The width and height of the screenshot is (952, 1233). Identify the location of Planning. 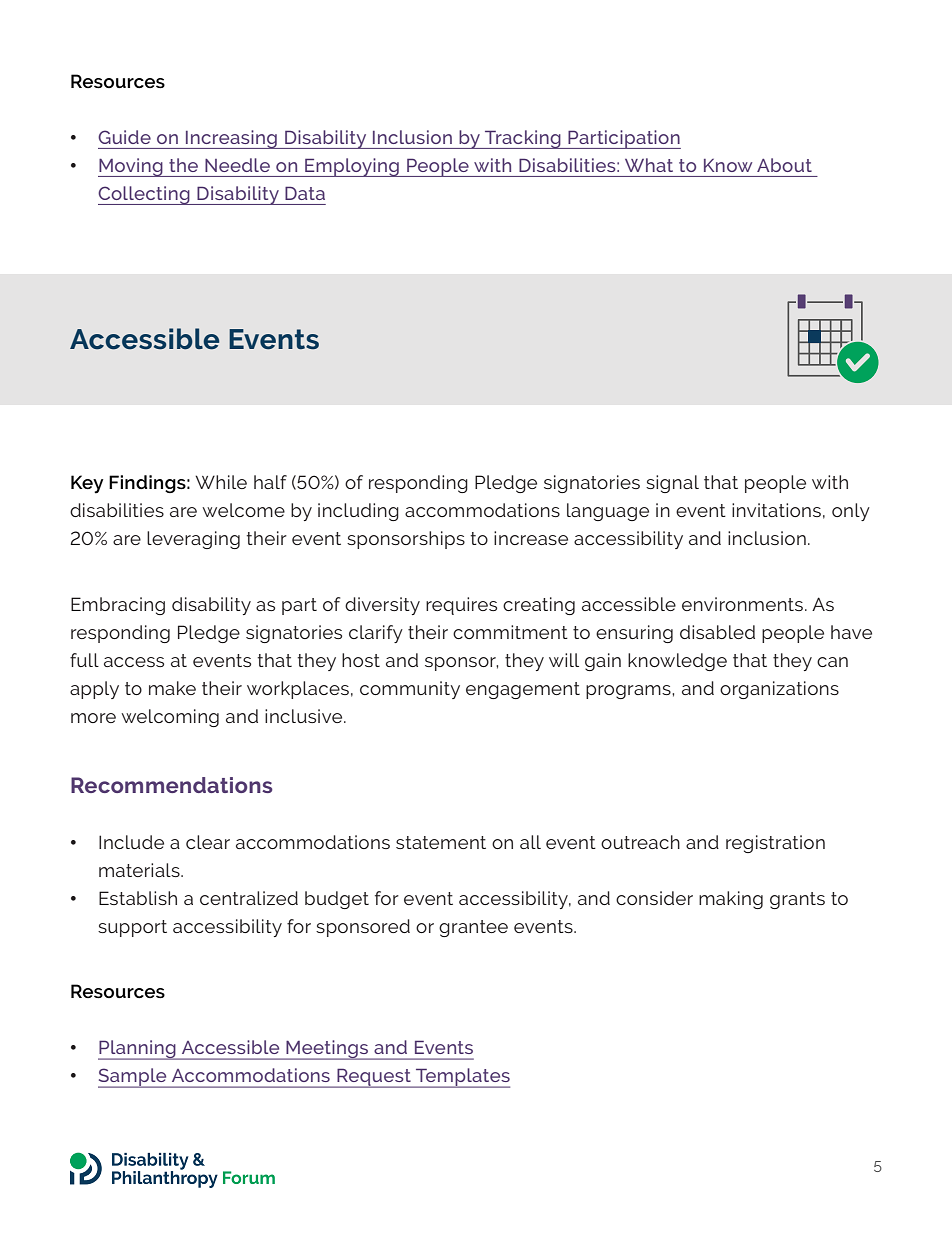
(138, 1050).
